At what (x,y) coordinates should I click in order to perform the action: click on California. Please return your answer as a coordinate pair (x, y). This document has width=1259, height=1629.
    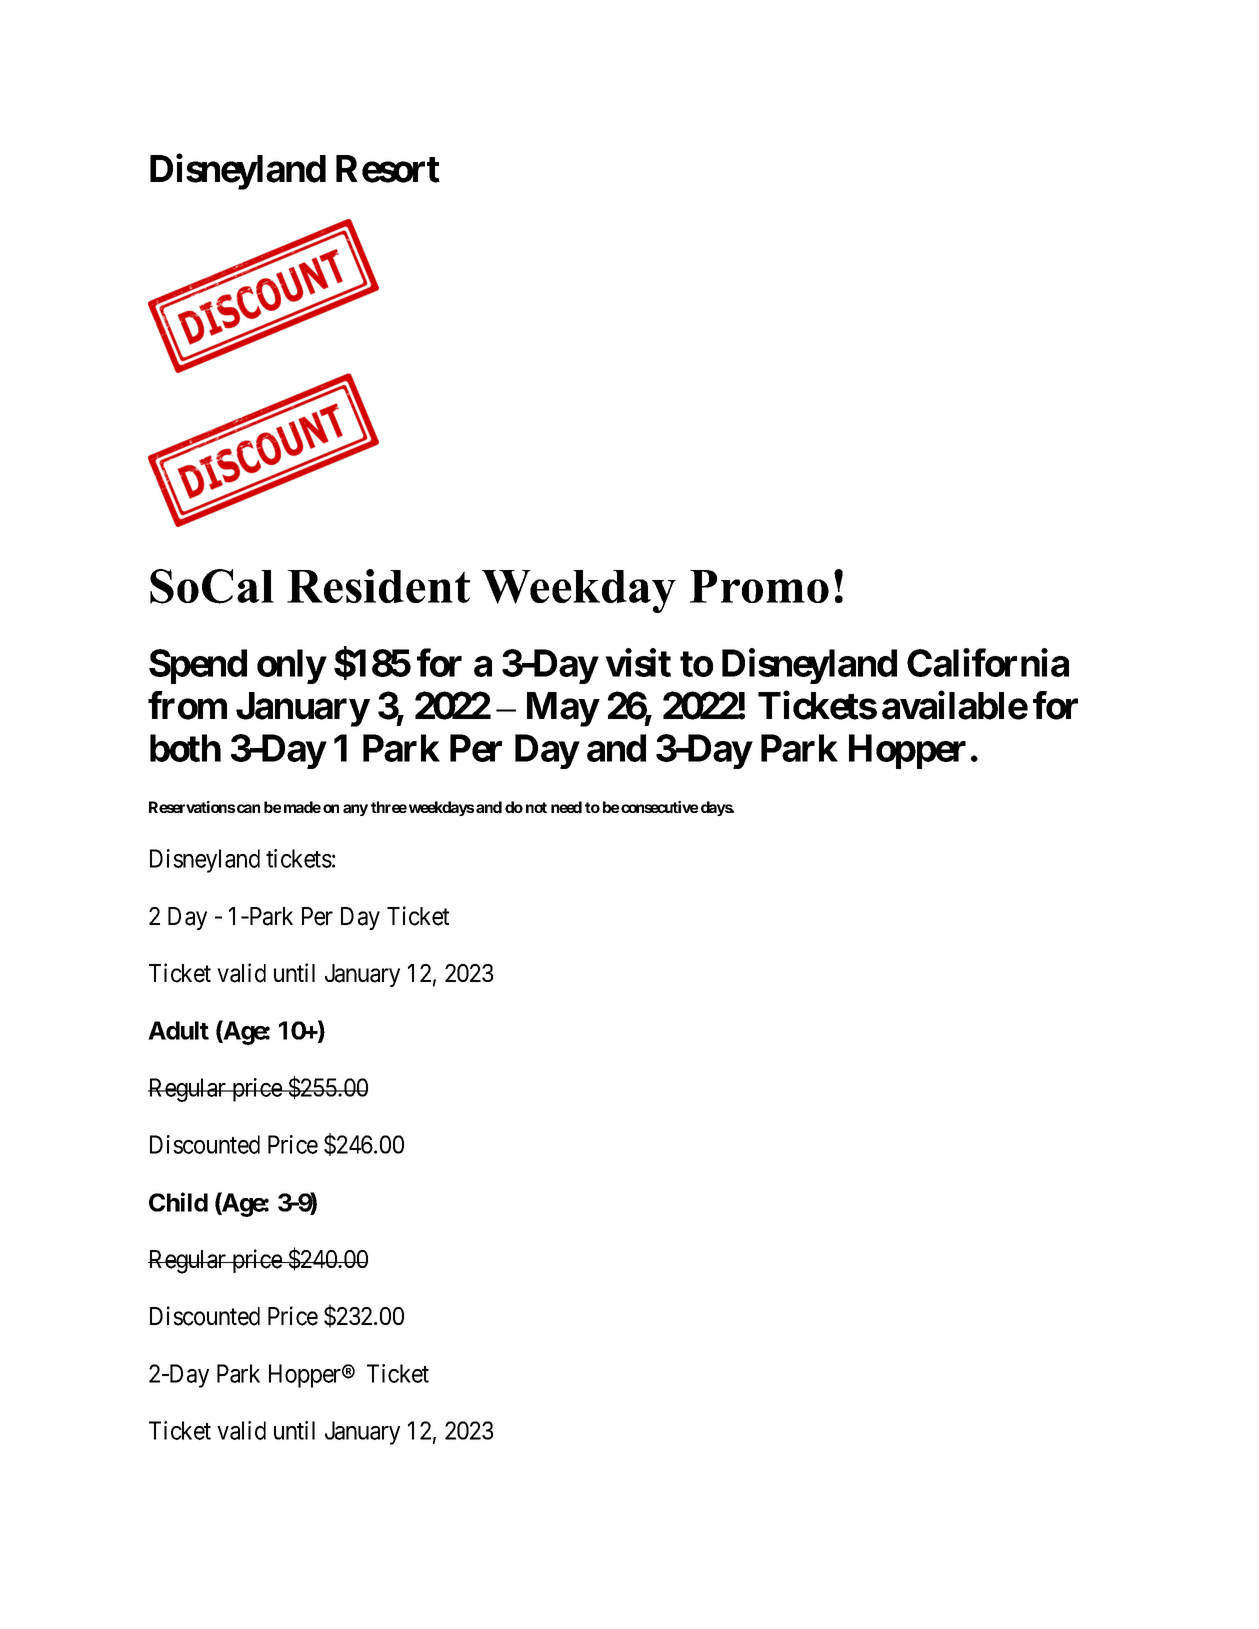
    Looking at the image, I should click on (988, 663).
